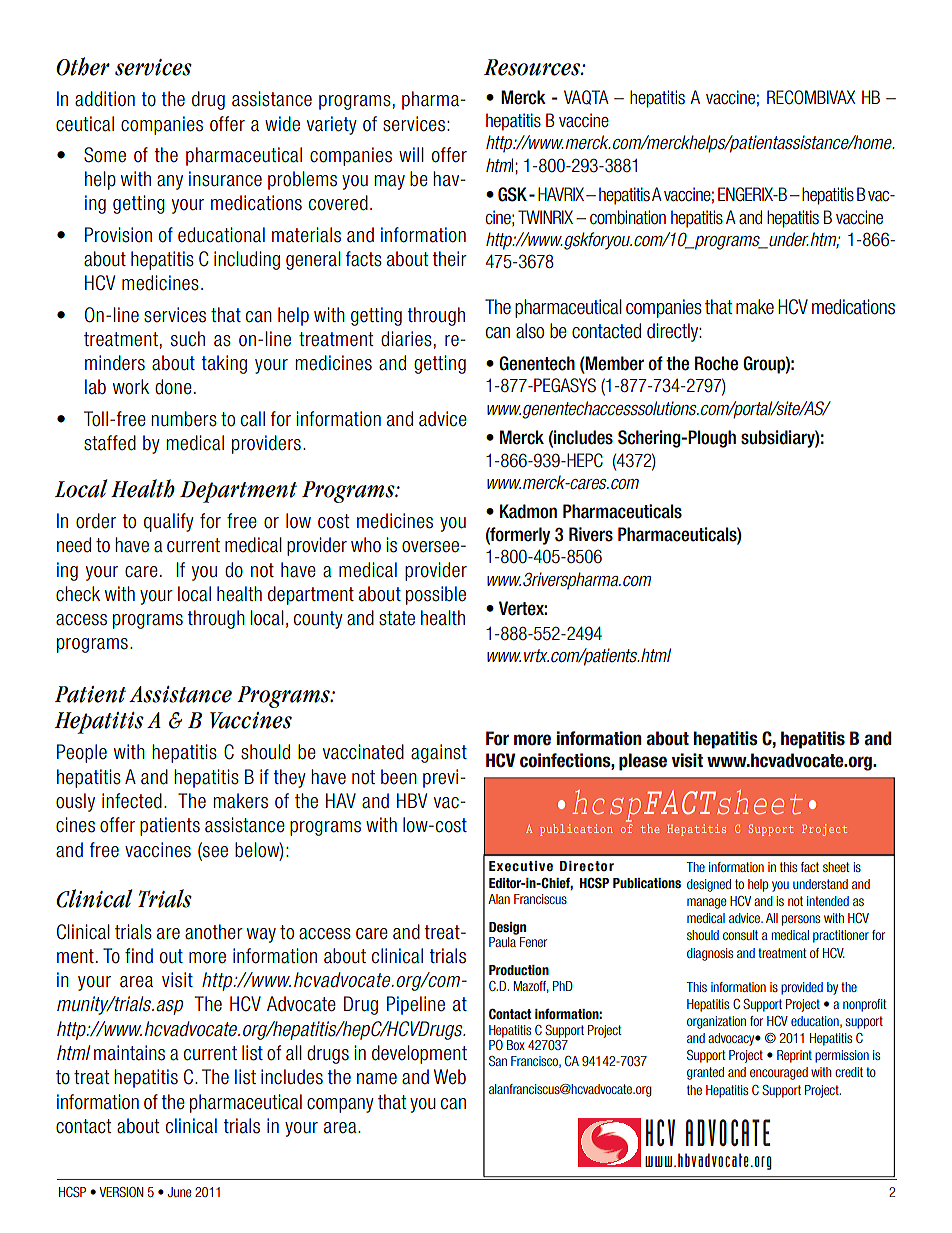  Describe the element at coordinates (105, 155) in the page. I see `Some` at that location.
